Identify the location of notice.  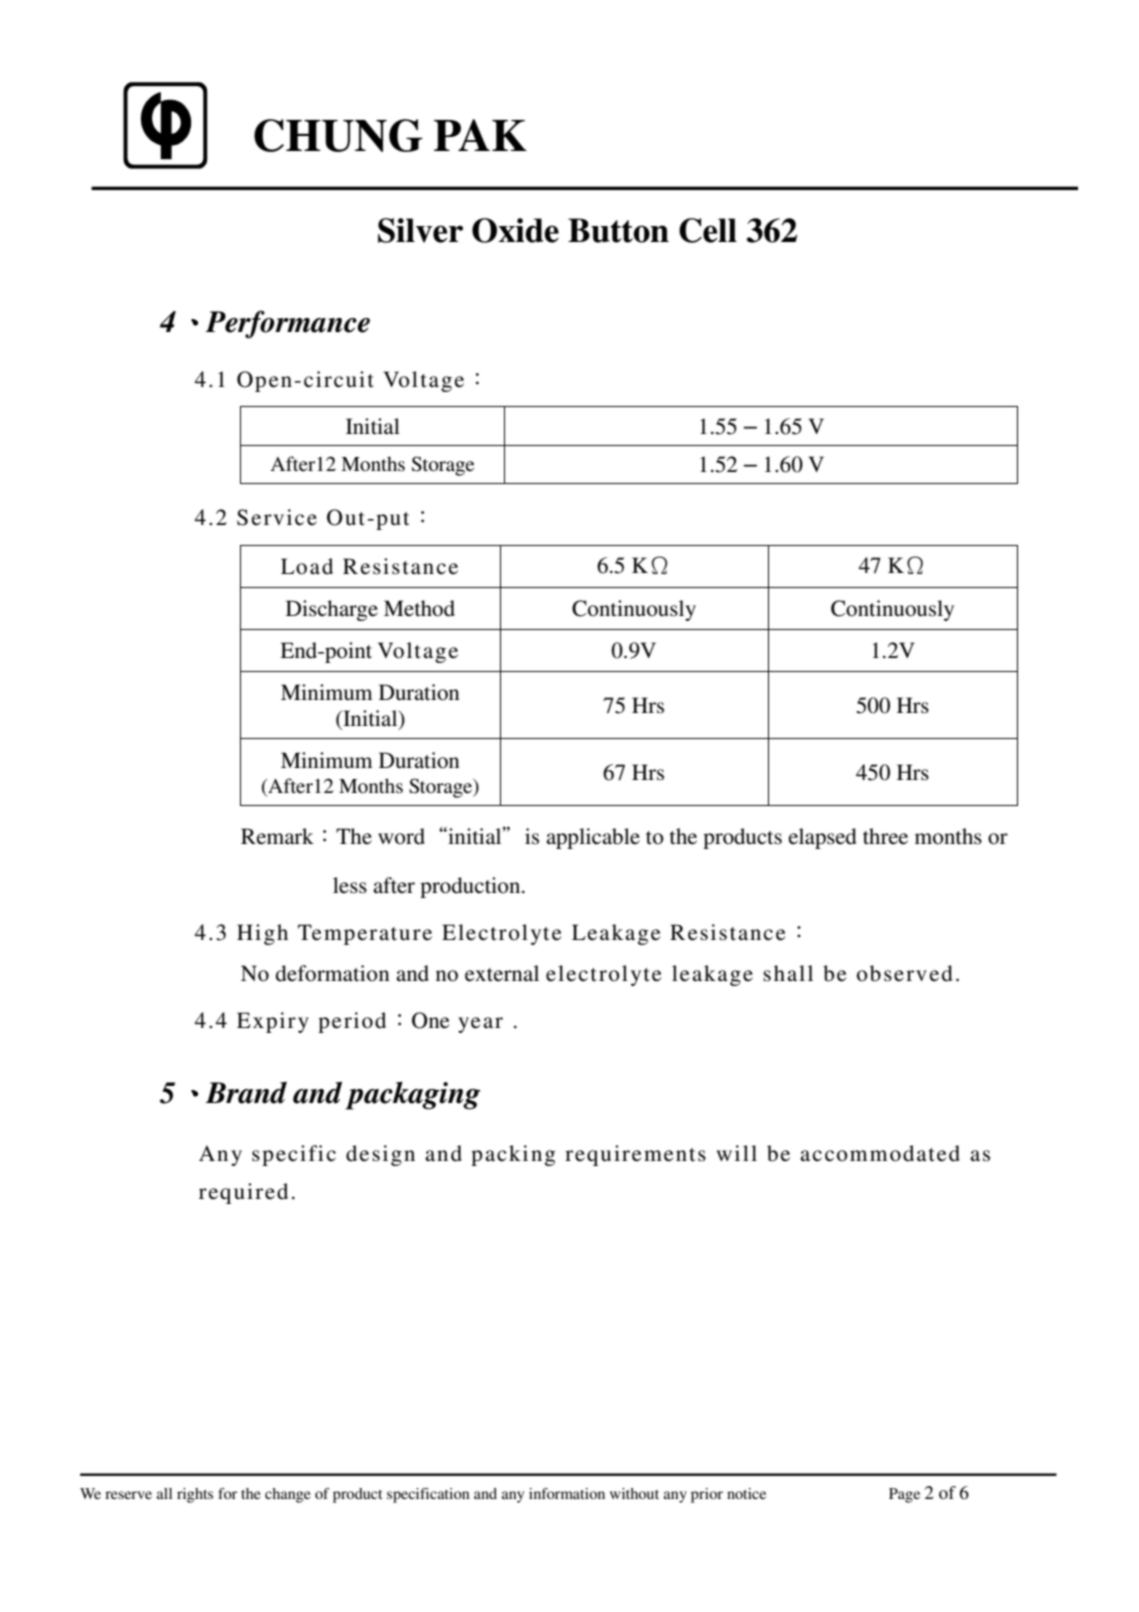
(746, 1493).
